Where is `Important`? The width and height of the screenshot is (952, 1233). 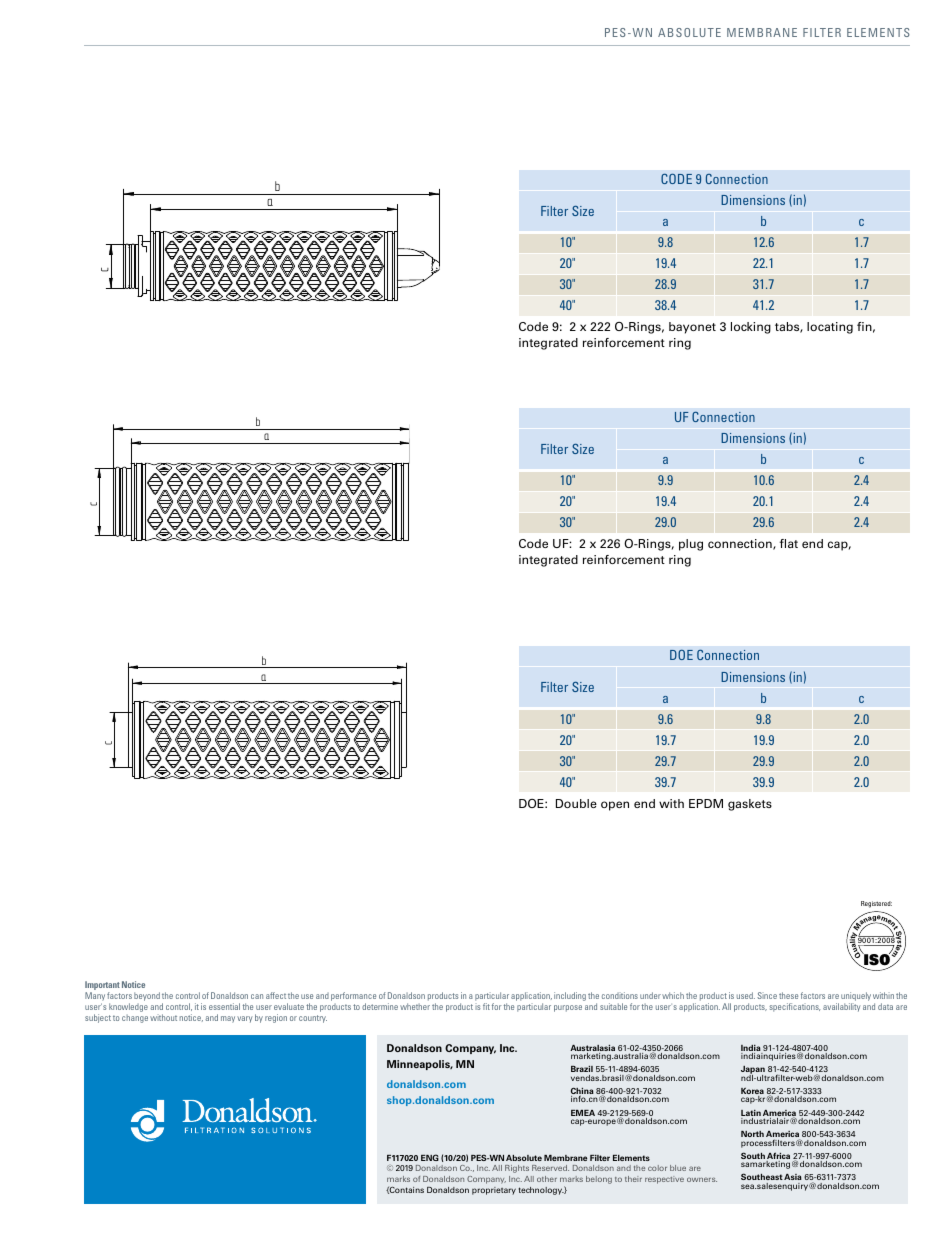 Important is located at coordinates (102, 987).
